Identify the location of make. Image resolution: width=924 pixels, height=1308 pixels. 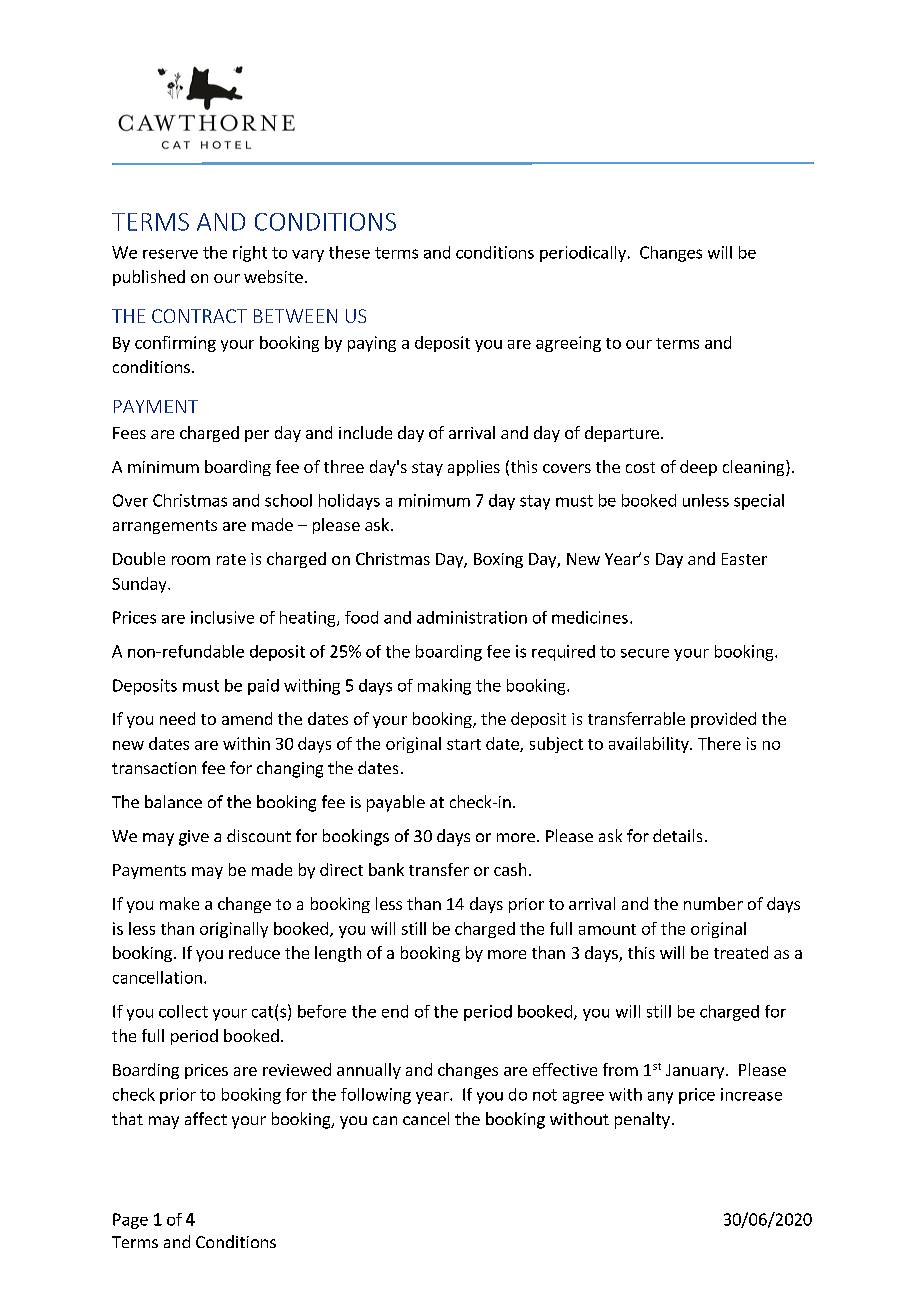
(179, 903).
